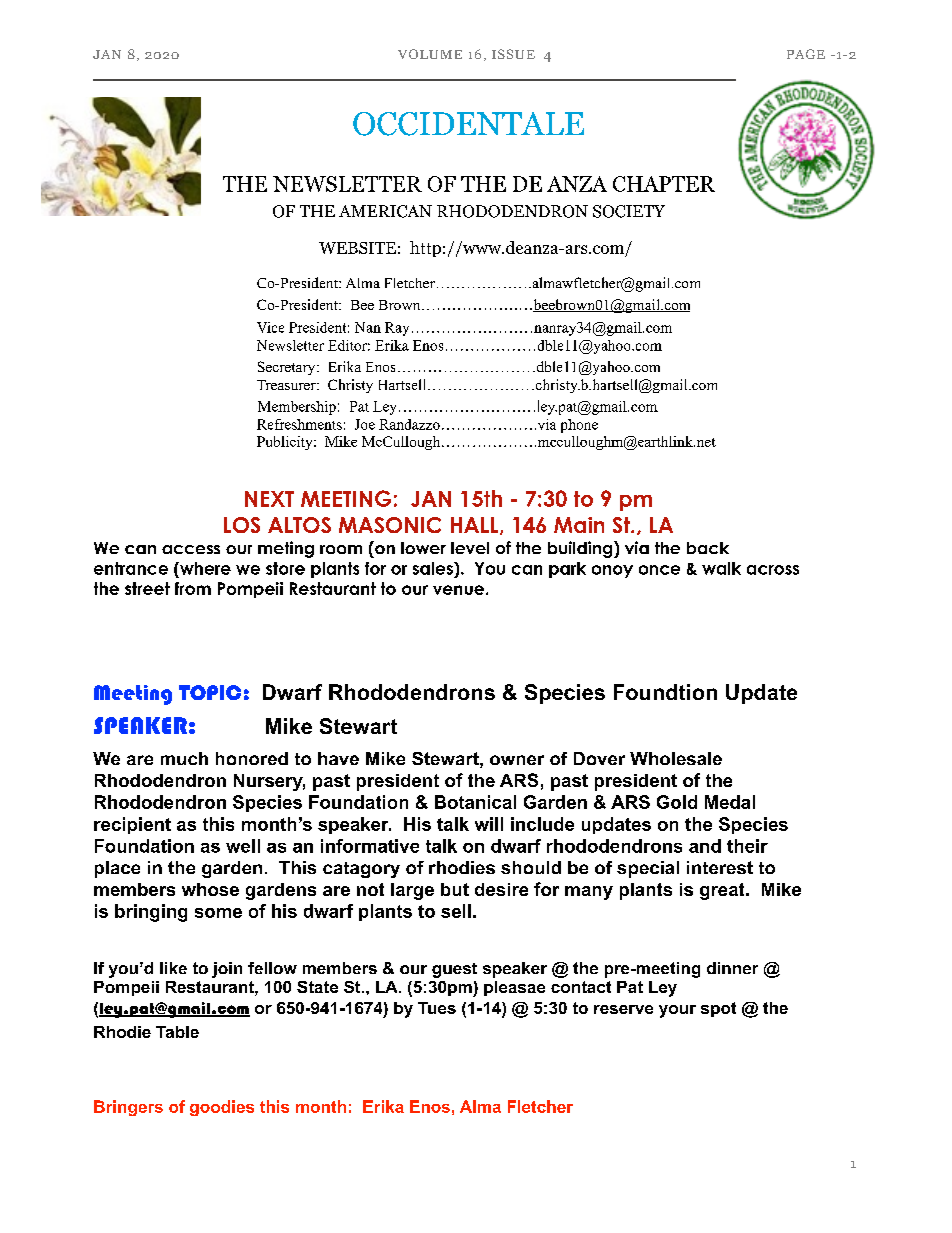 This document has height=1233, width=952. I want to click on spot, so click(718, 1009).
